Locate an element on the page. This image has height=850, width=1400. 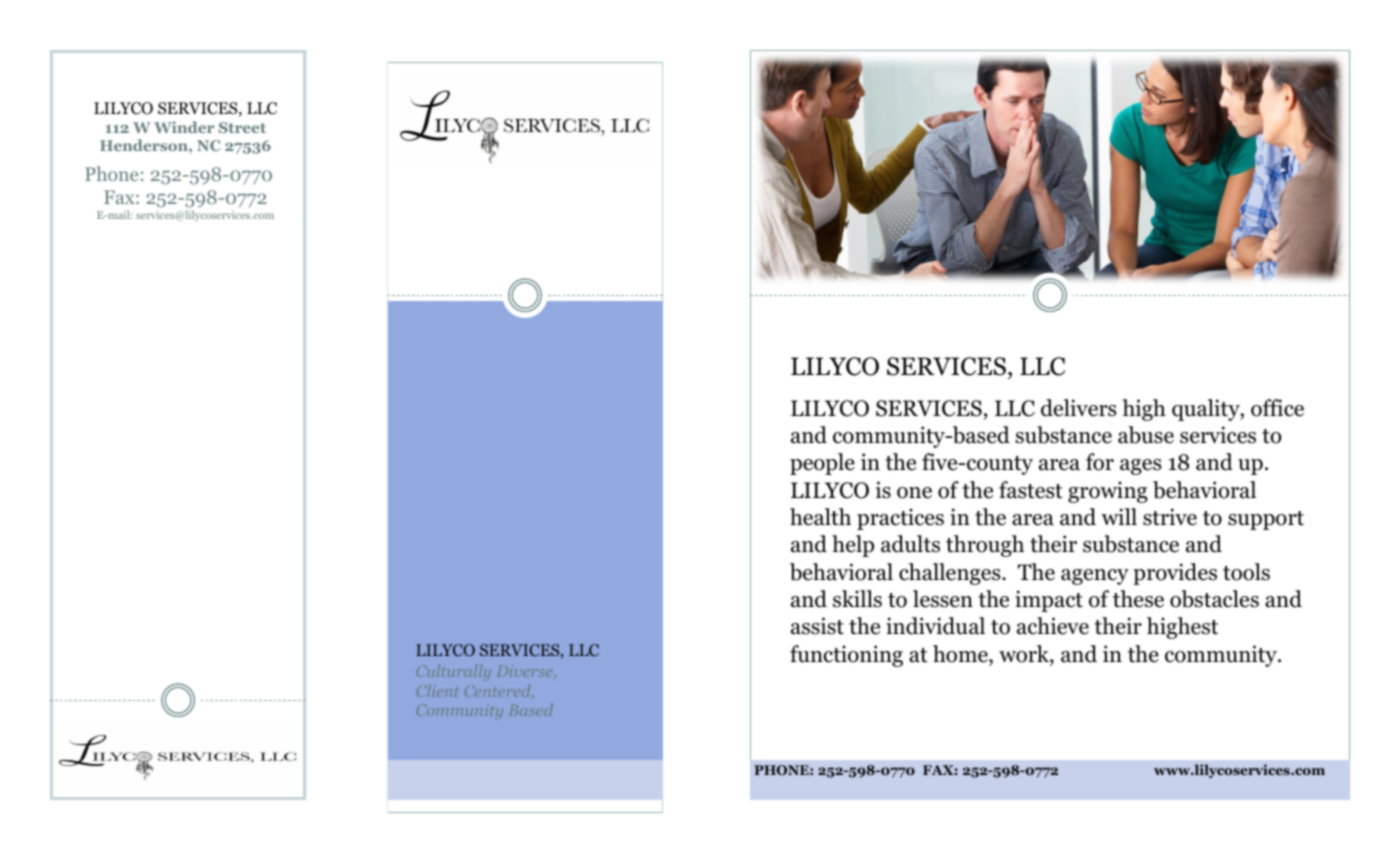
Winder is located at coordinates (184, 127).
